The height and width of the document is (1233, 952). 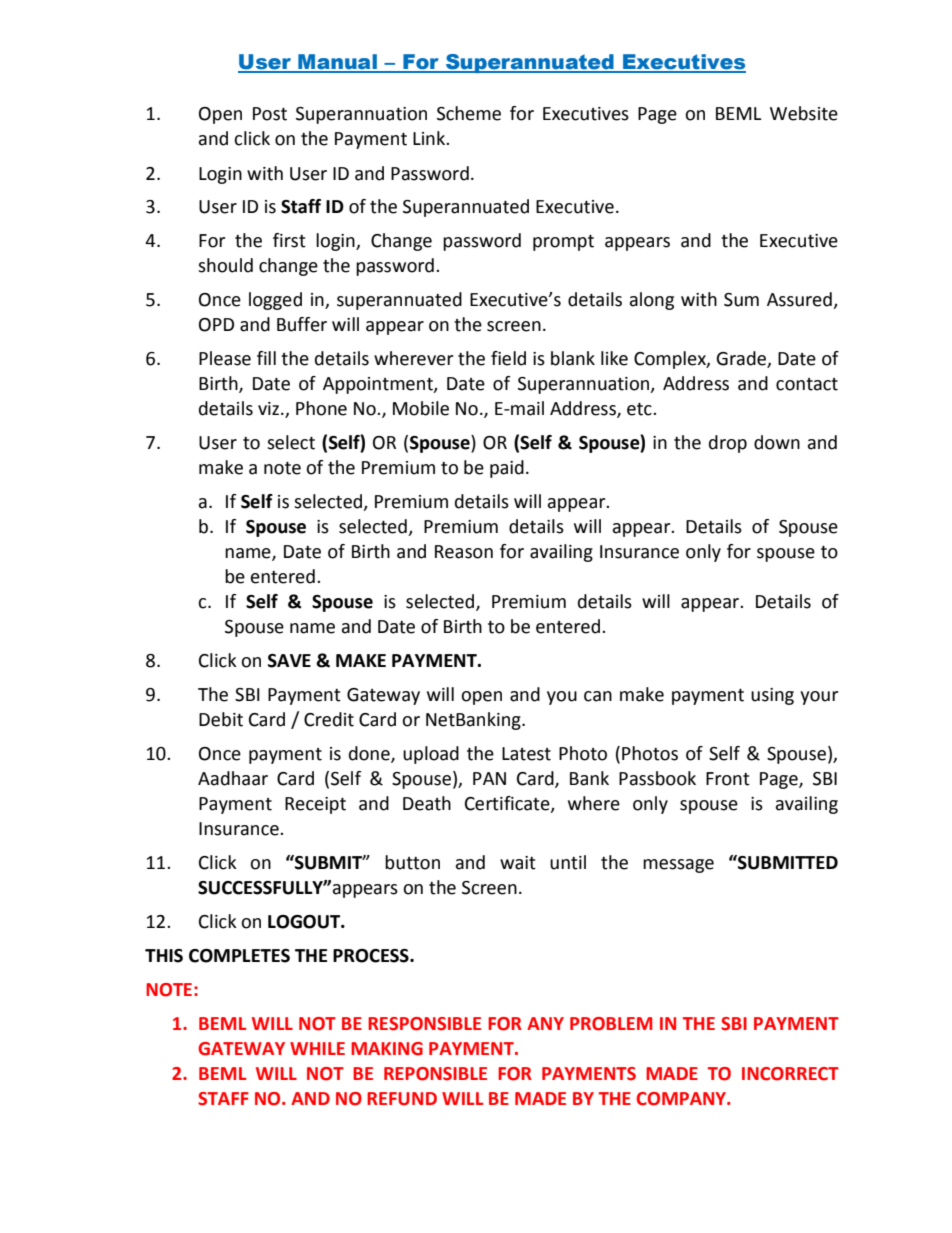 I want to click on contact, so click(x=807, y=384).
